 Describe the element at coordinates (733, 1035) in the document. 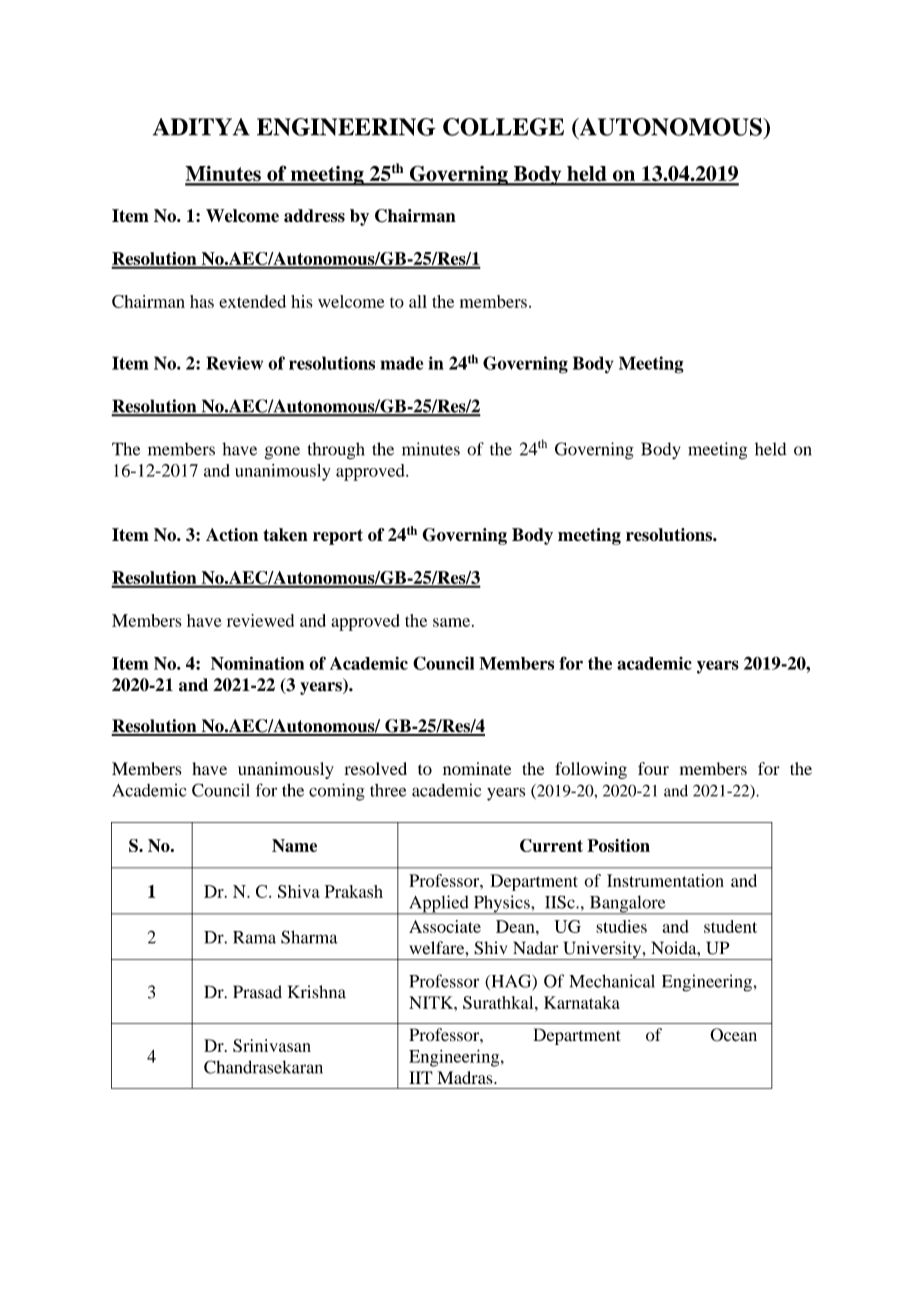

I see `Ocean` at that location.
